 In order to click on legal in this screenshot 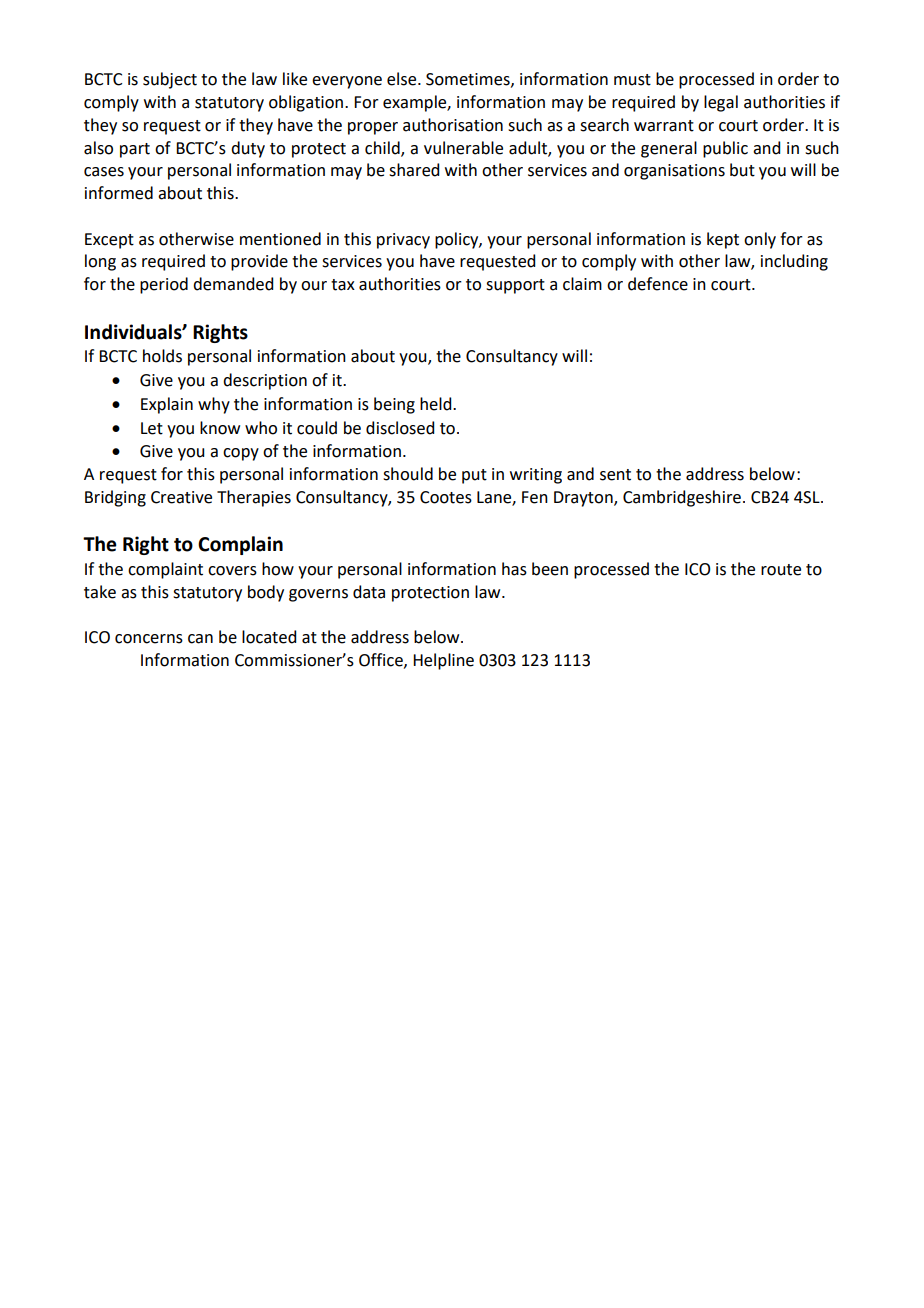, I will do `click(721, 103)`.
